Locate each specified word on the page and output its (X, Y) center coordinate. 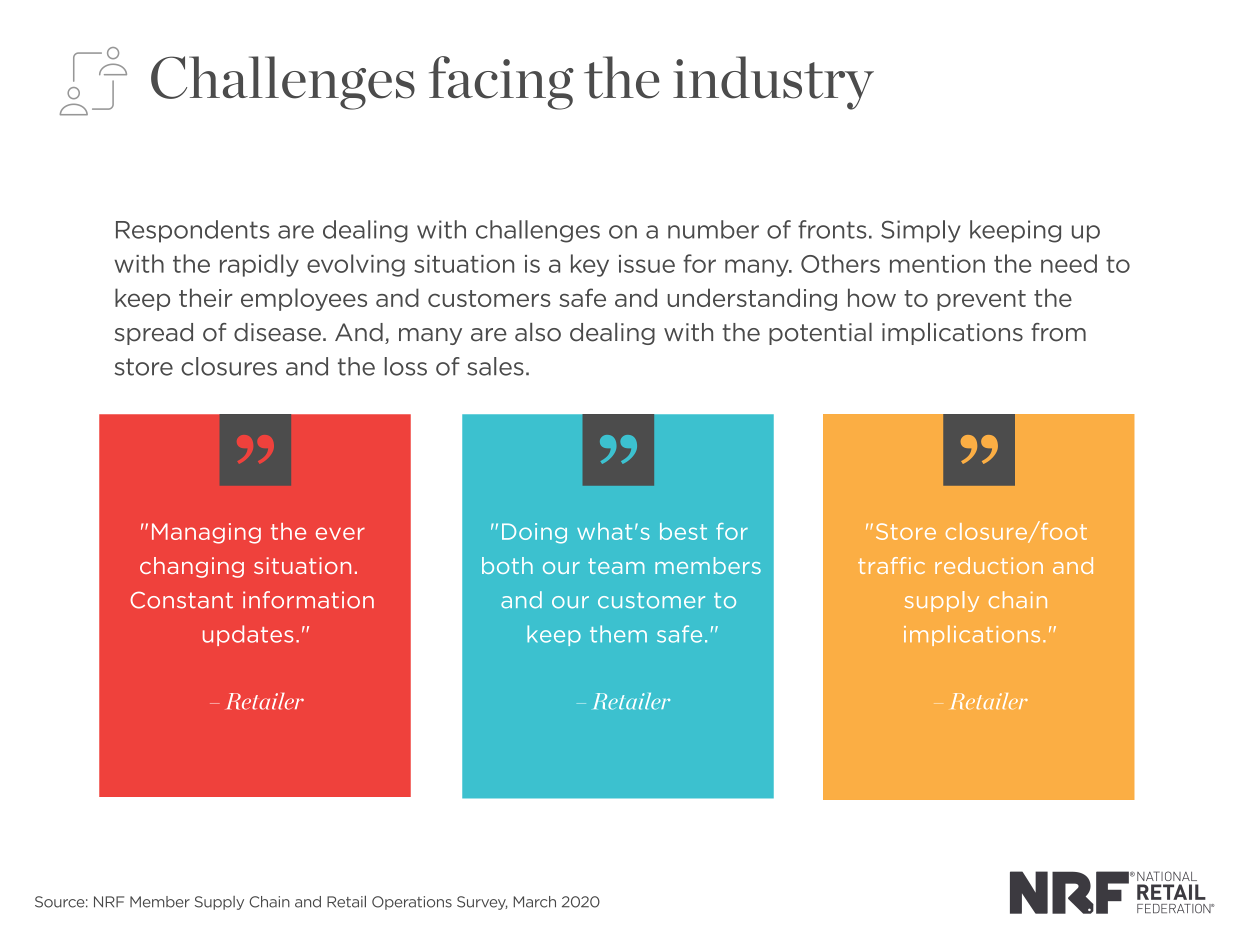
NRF (109, 902)
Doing (534, 533)
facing (501, 83)
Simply (921, 231)
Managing (206, 533)
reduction (989, 565)
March (534, 902)
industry (773, 83)
